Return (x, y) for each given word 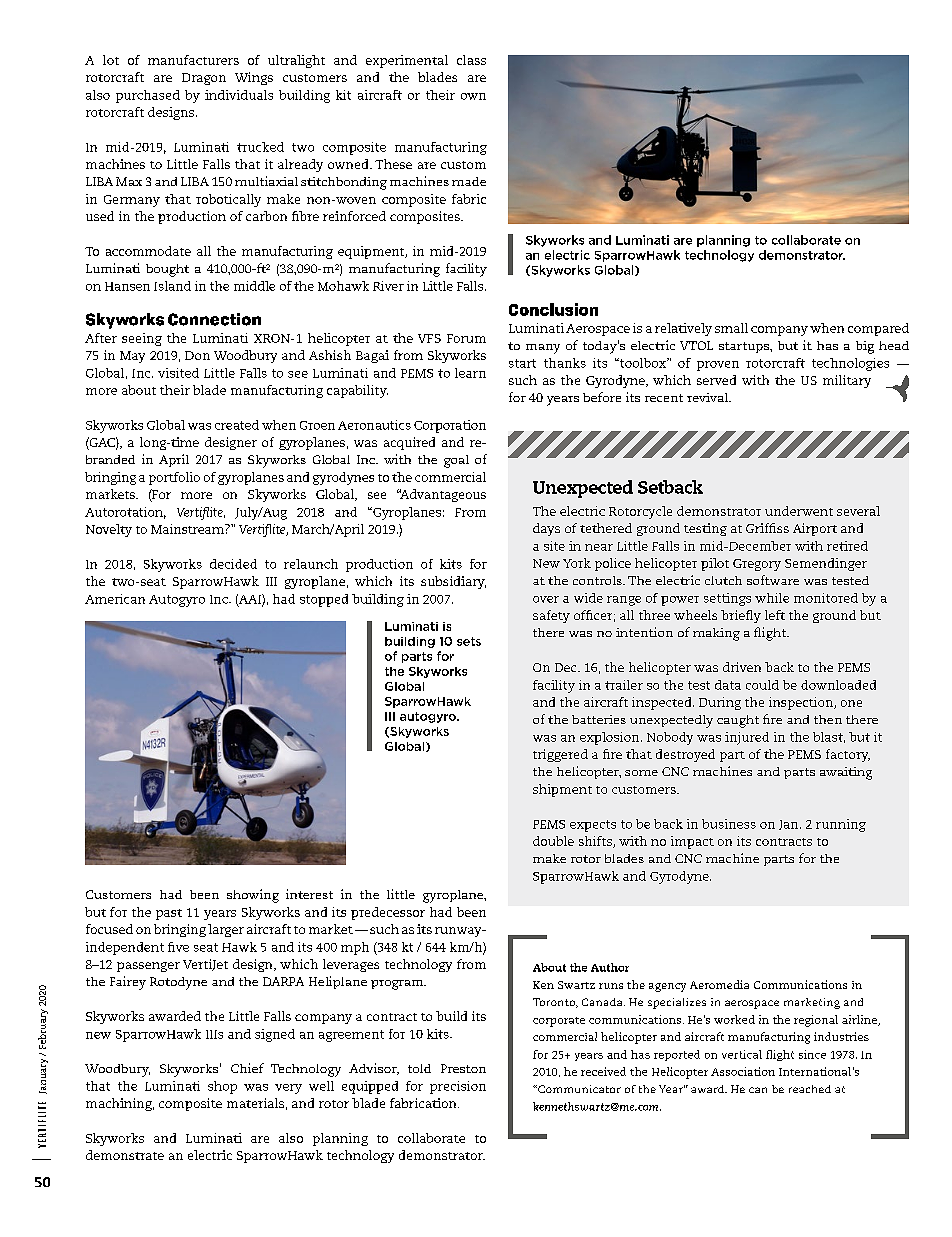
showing (253, 896)
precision (458, 1087)
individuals (239, 95)
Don (197, 355)
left (775, 615)
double (553, 841)
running (841, 825)
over (546, 599)
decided (233, 564)
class (471, 60)
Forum (466, 338)
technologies (850, 364)
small (731, 328)
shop (222, 1087)
